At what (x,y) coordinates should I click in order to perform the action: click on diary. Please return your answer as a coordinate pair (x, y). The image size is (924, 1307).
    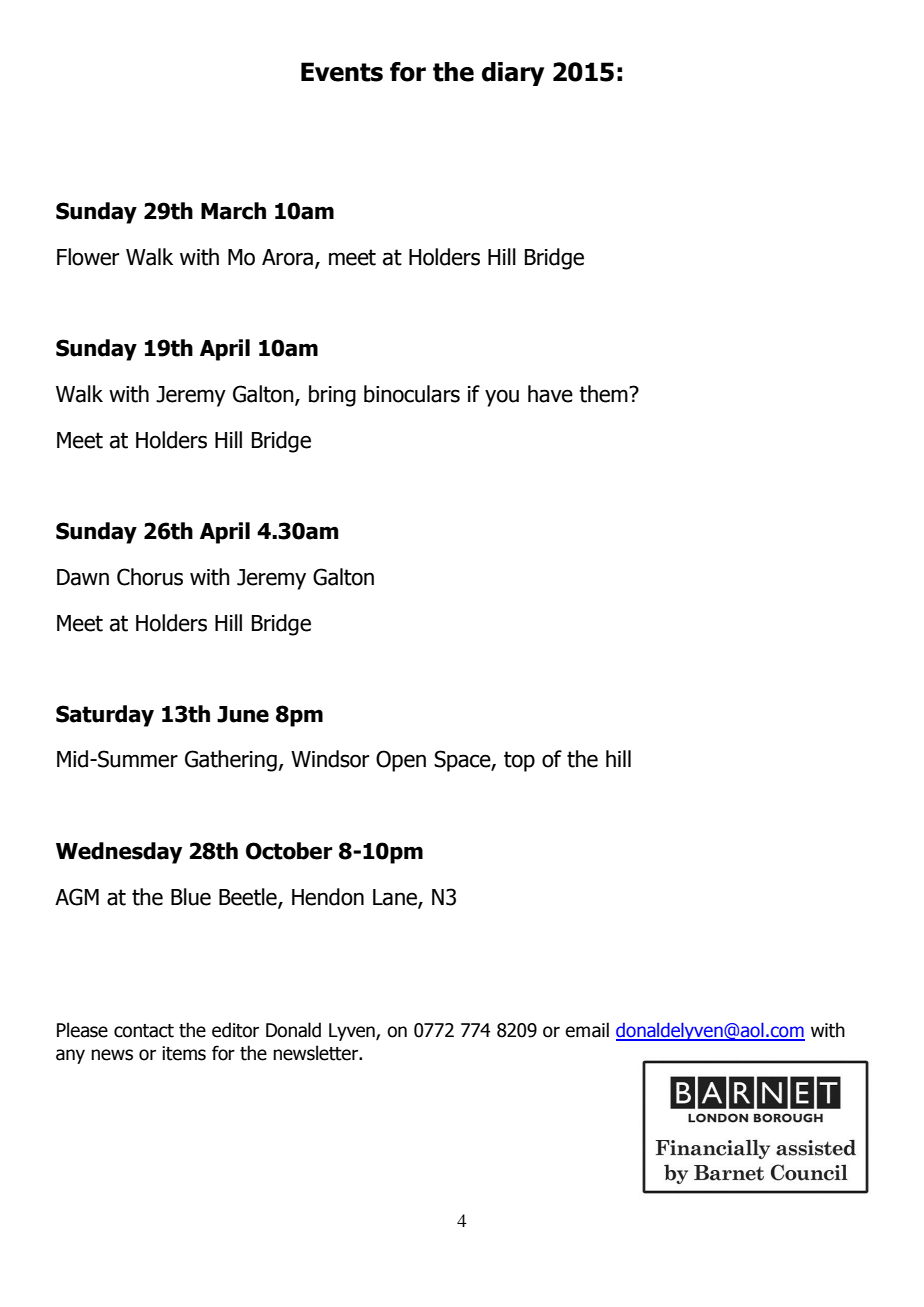
    Looking at the image, I should click on (513, 74).
